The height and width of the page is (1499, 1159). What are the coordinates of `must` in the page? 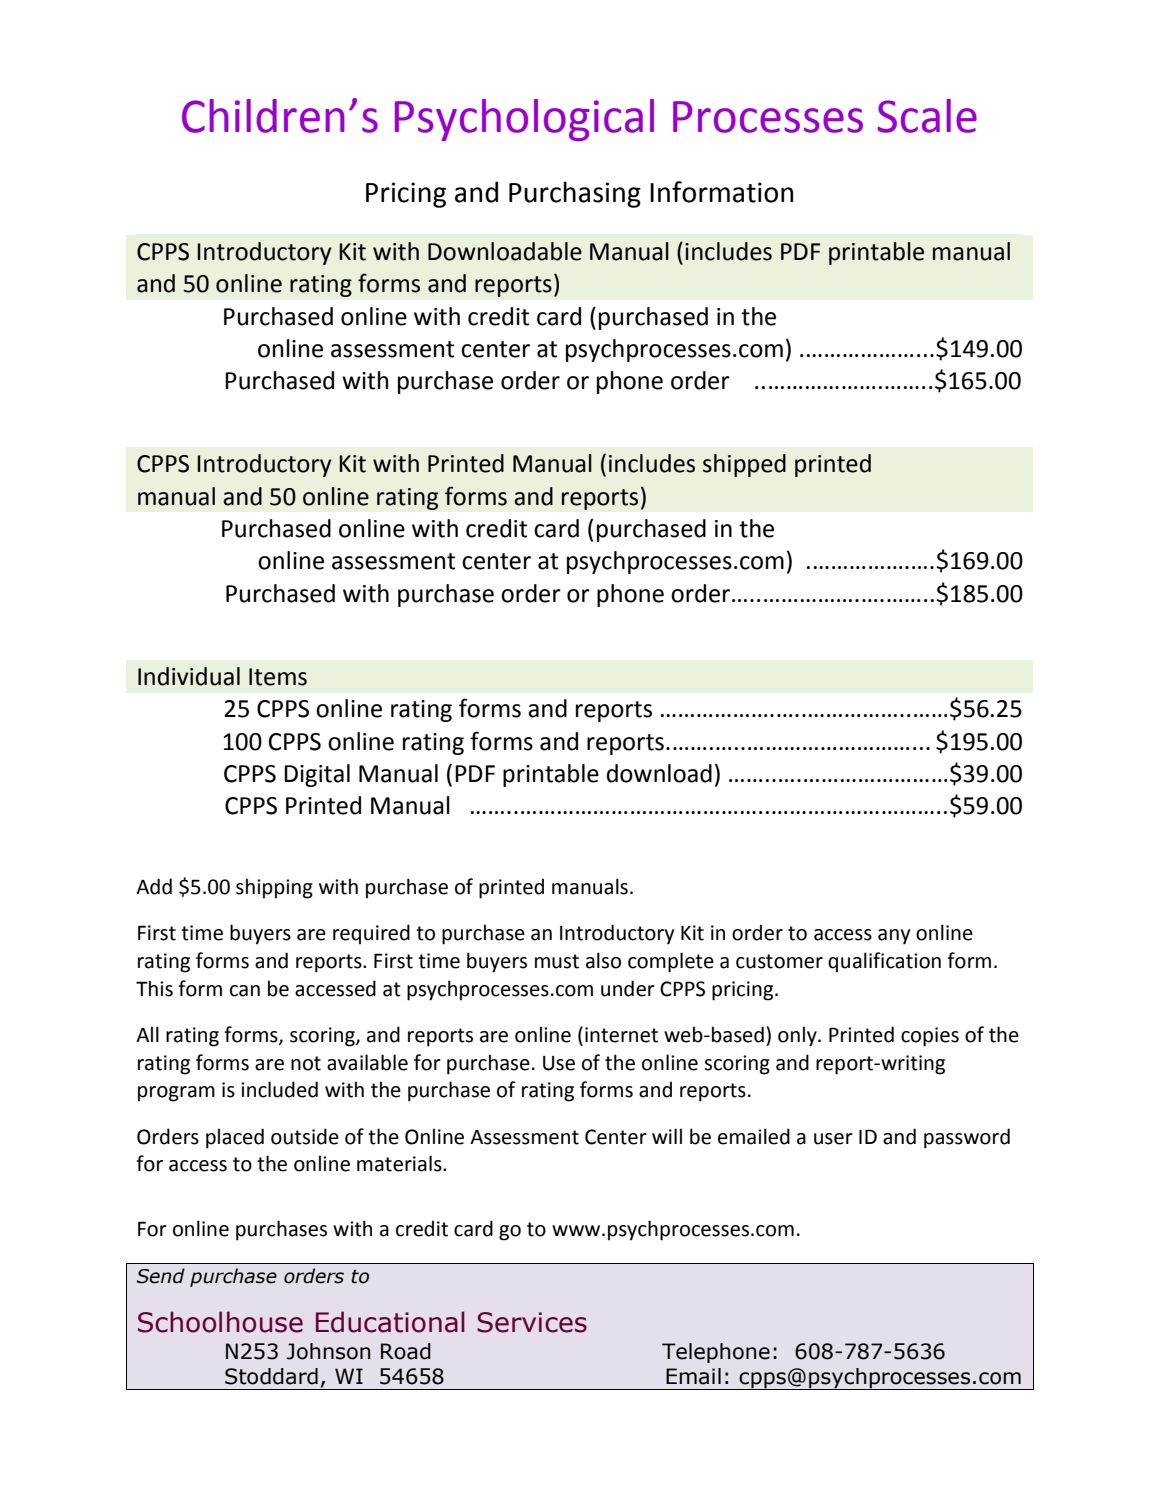 It's located at (557, 961).
